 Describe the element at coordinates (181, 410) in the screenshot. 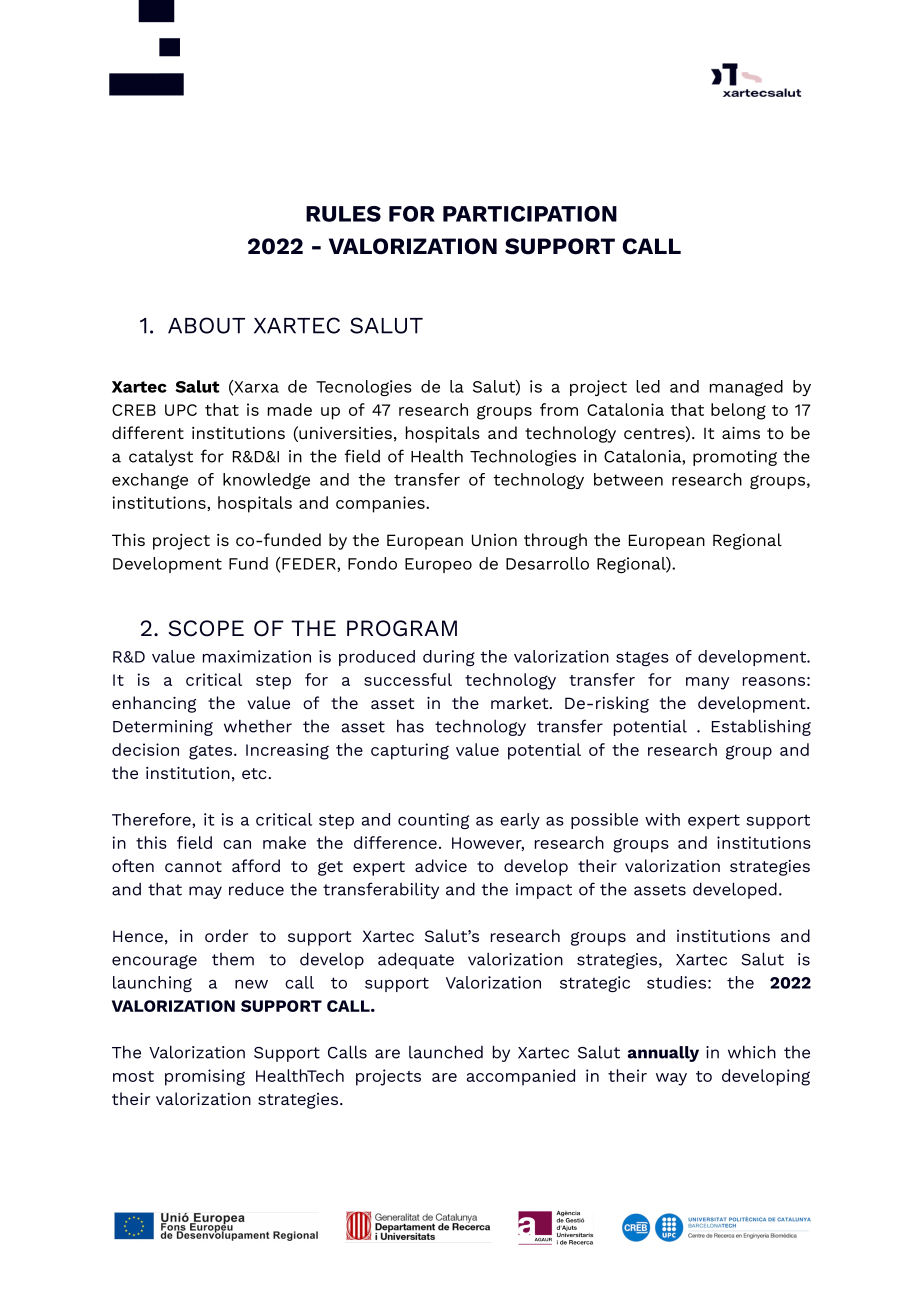

I see `UPC` at that location.
